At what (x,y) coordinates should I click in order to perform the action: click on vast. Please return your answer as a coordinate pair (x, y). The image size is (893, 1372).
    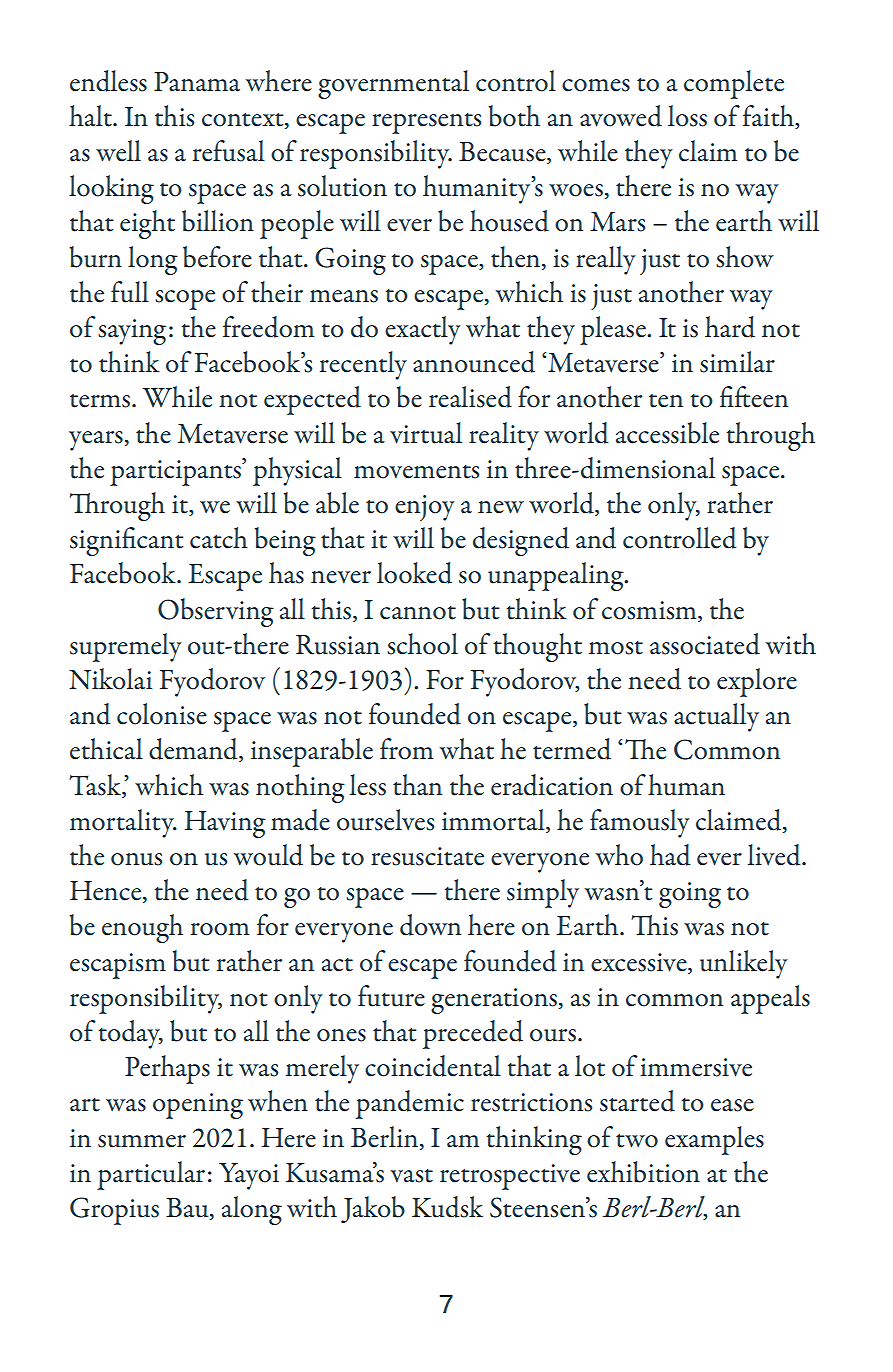
    Looking at the image, I should click on (411, 1176).
